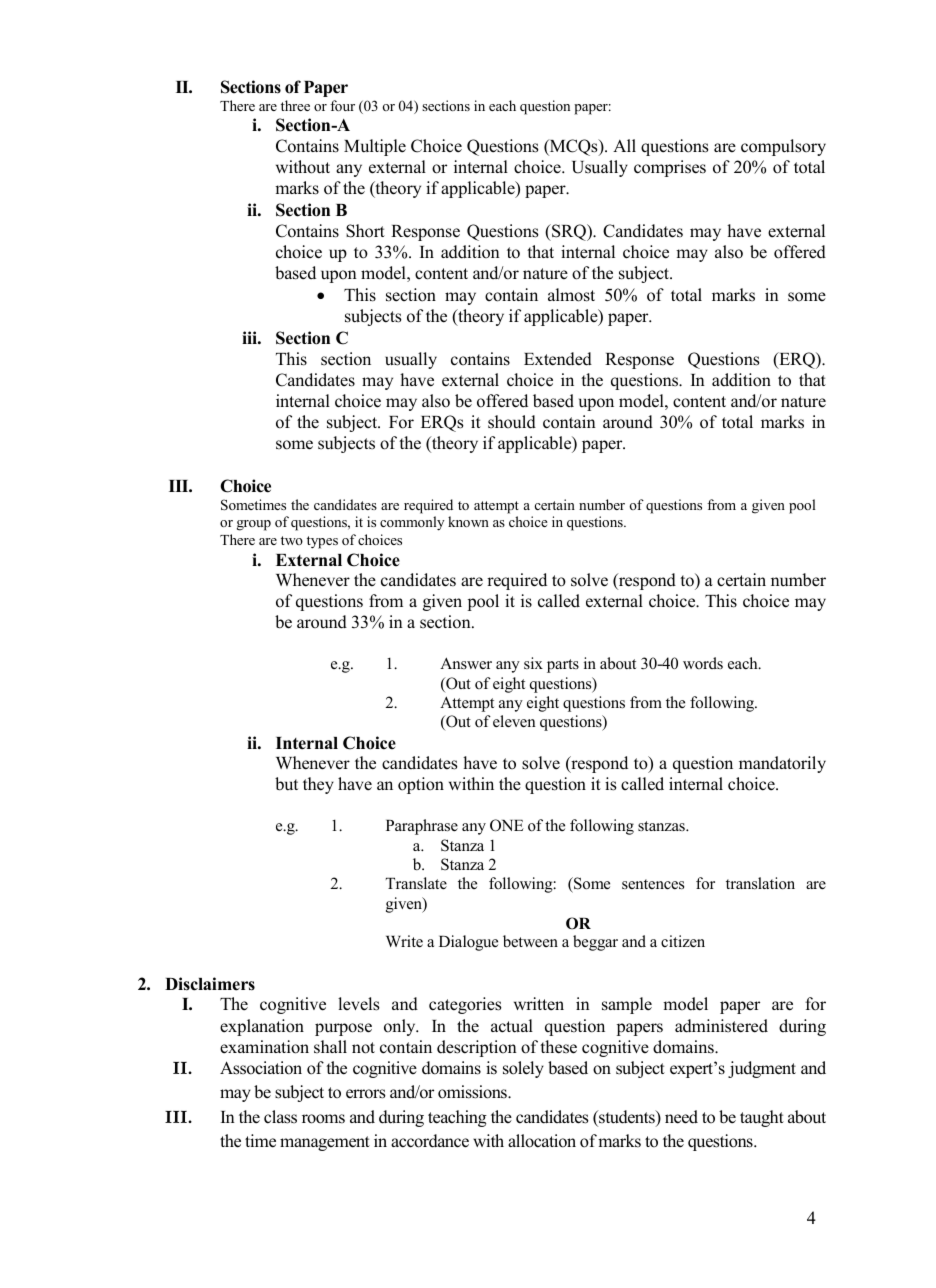  Describe the element at coordinates (512, 422) in the document. I see `should` at that location.
